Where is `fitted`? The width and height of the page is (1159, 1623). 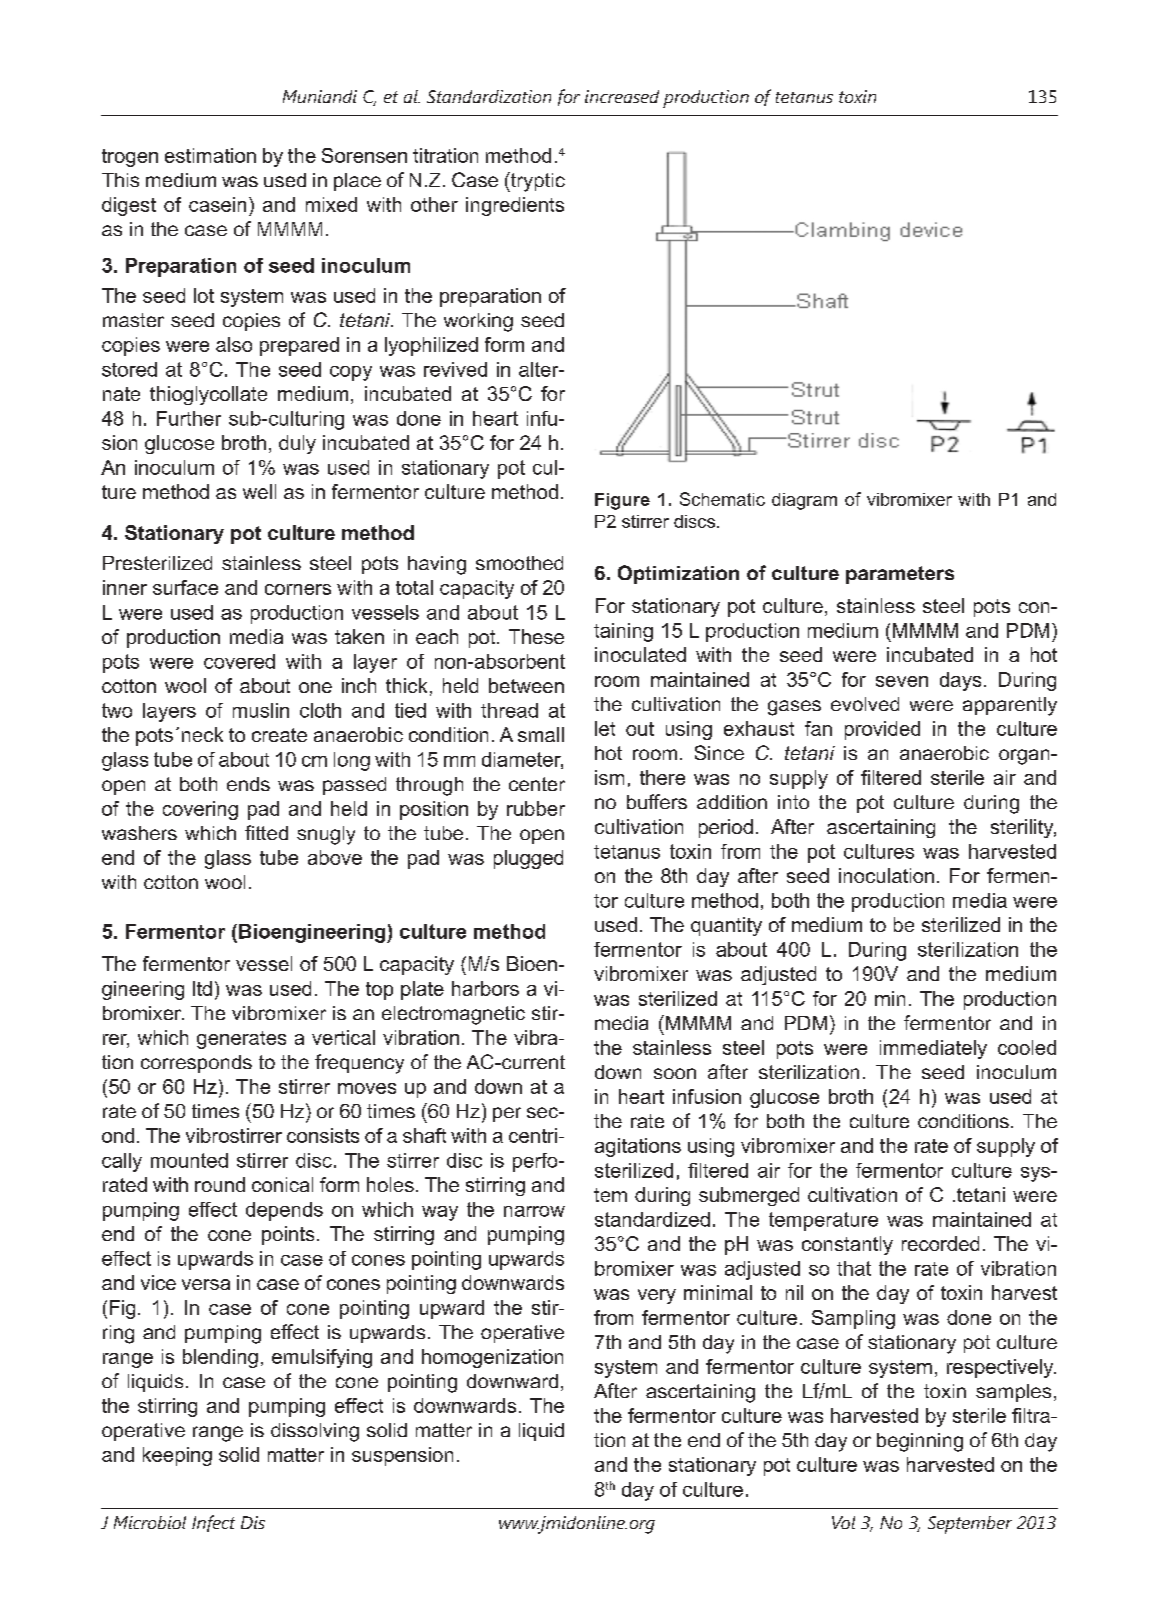
fitted is located at coordinates (266, 832).
